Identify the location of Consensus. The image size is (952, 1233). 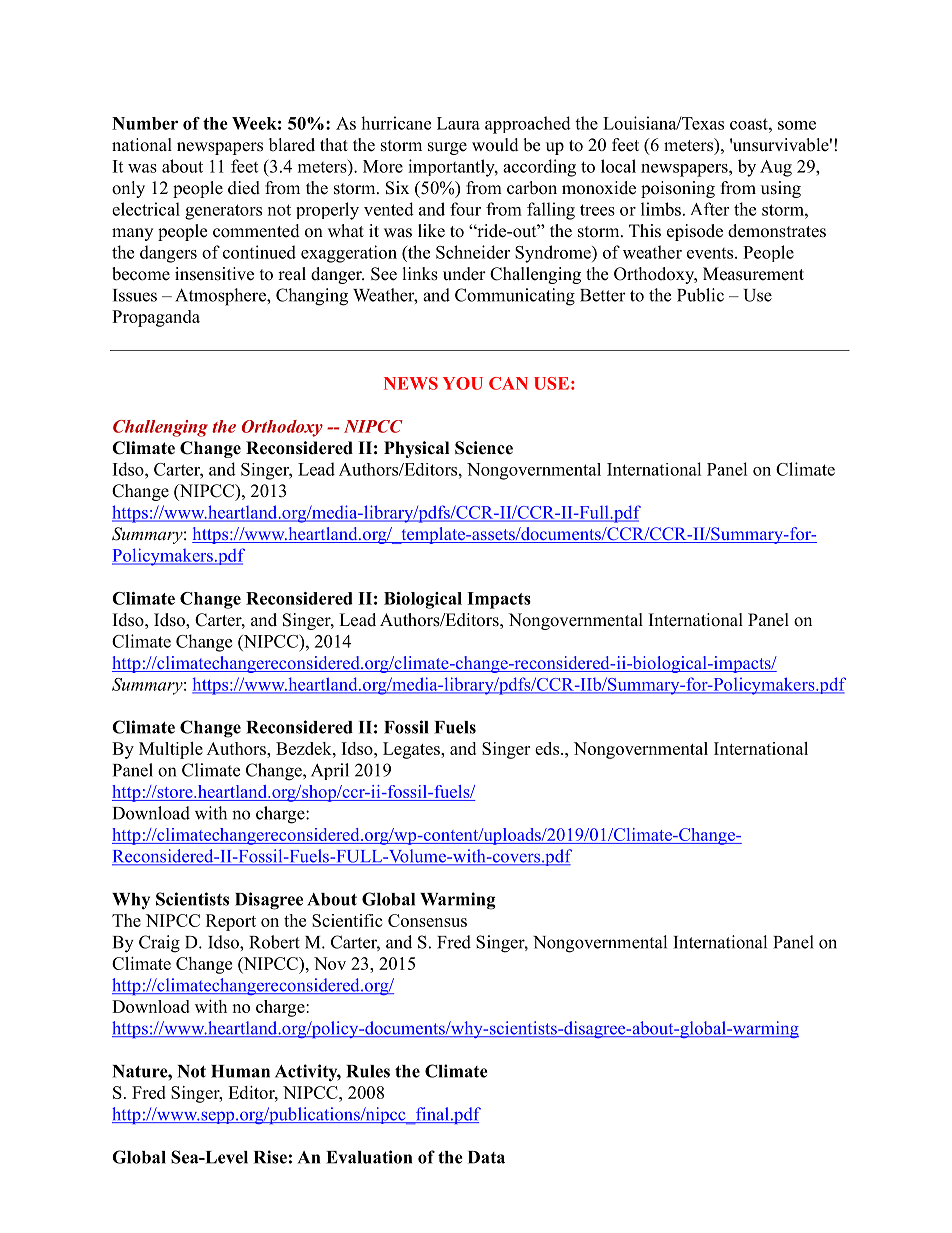
(427, 920).
